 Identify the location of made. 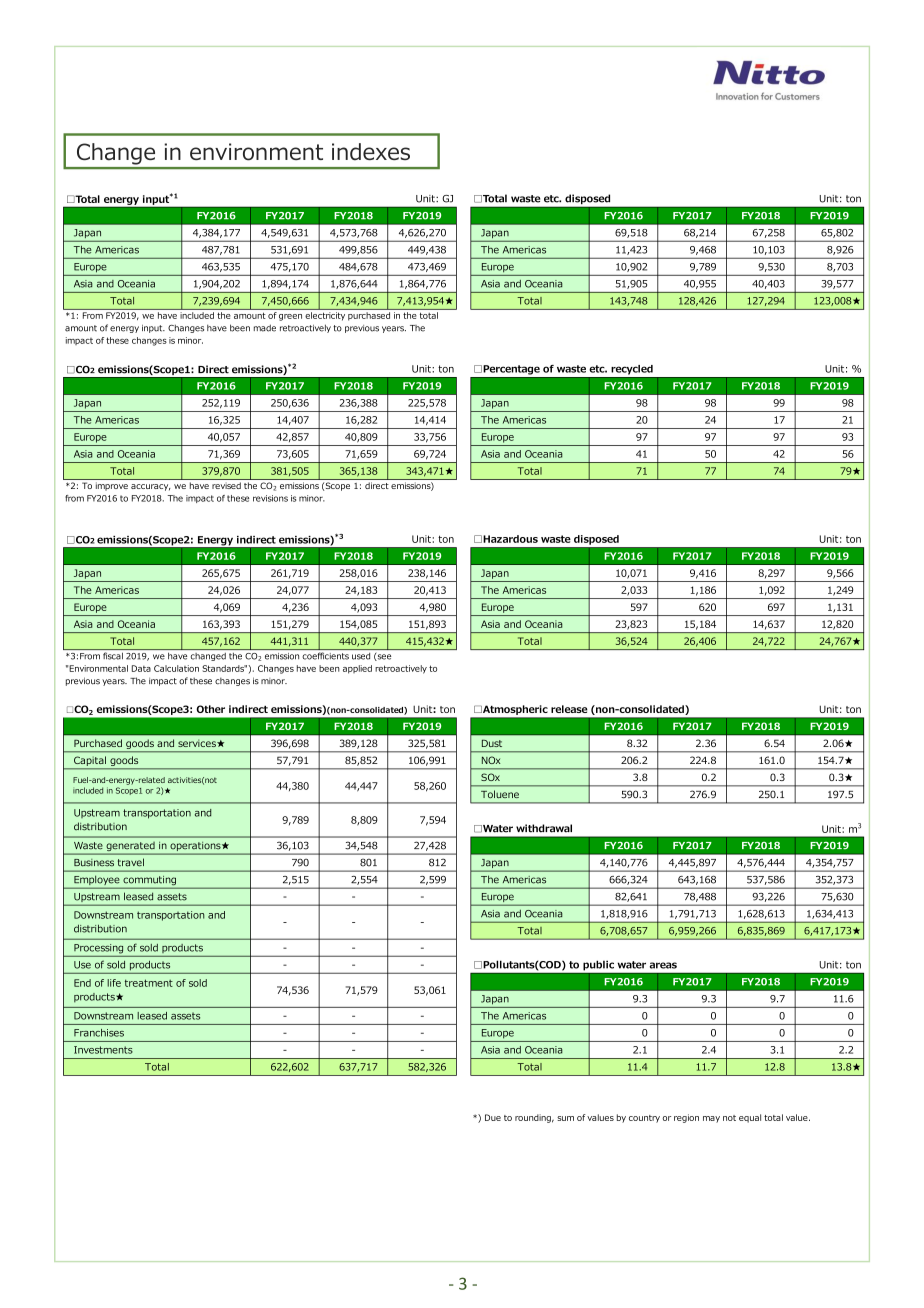
(265, 328).
